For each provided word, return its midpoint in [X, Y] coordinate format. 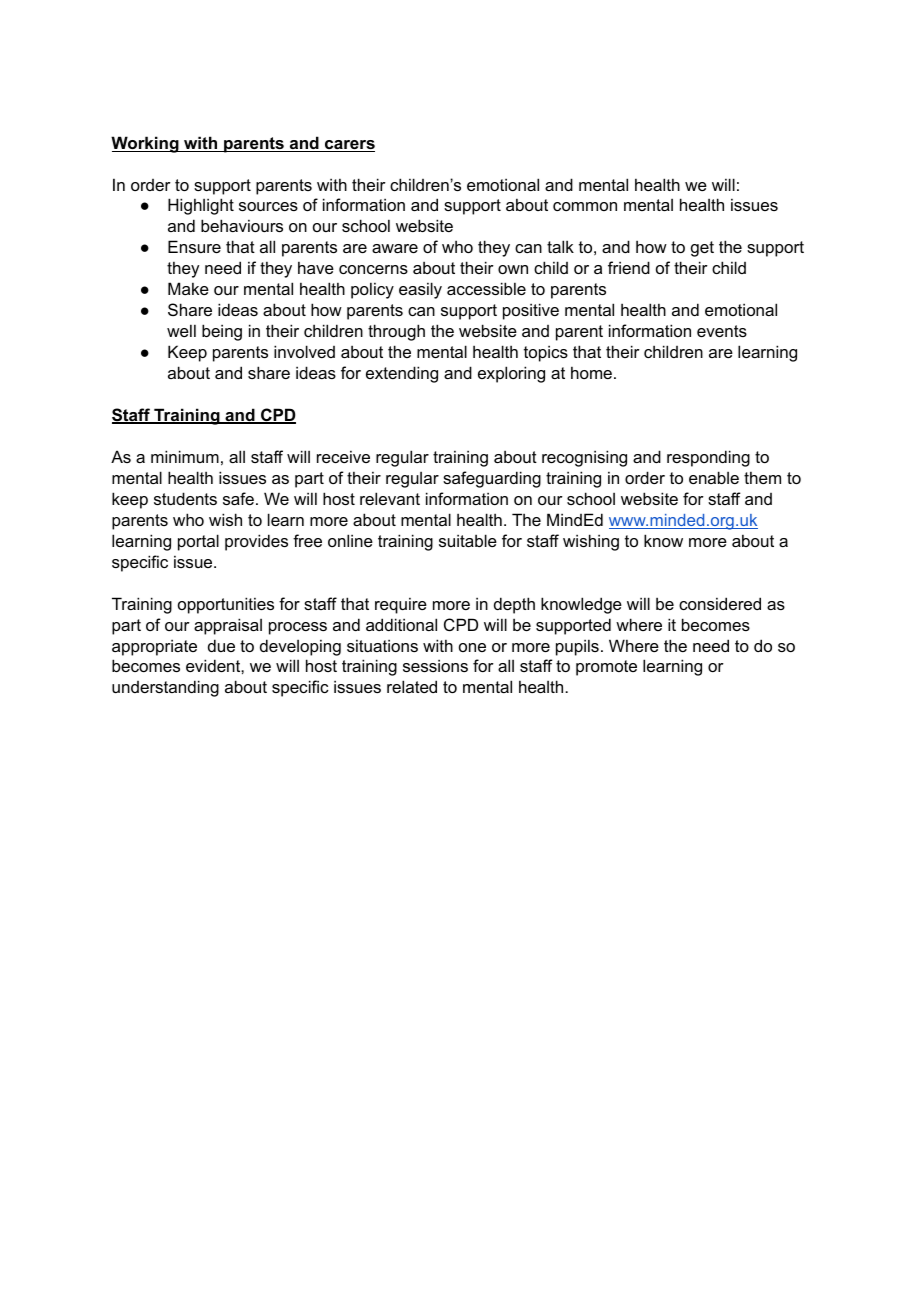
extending [402, 374]
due [221, 645]
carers [349, 146]
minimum [185, 456]
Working [146, 144]
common [585, 206]
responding [708, 458]
